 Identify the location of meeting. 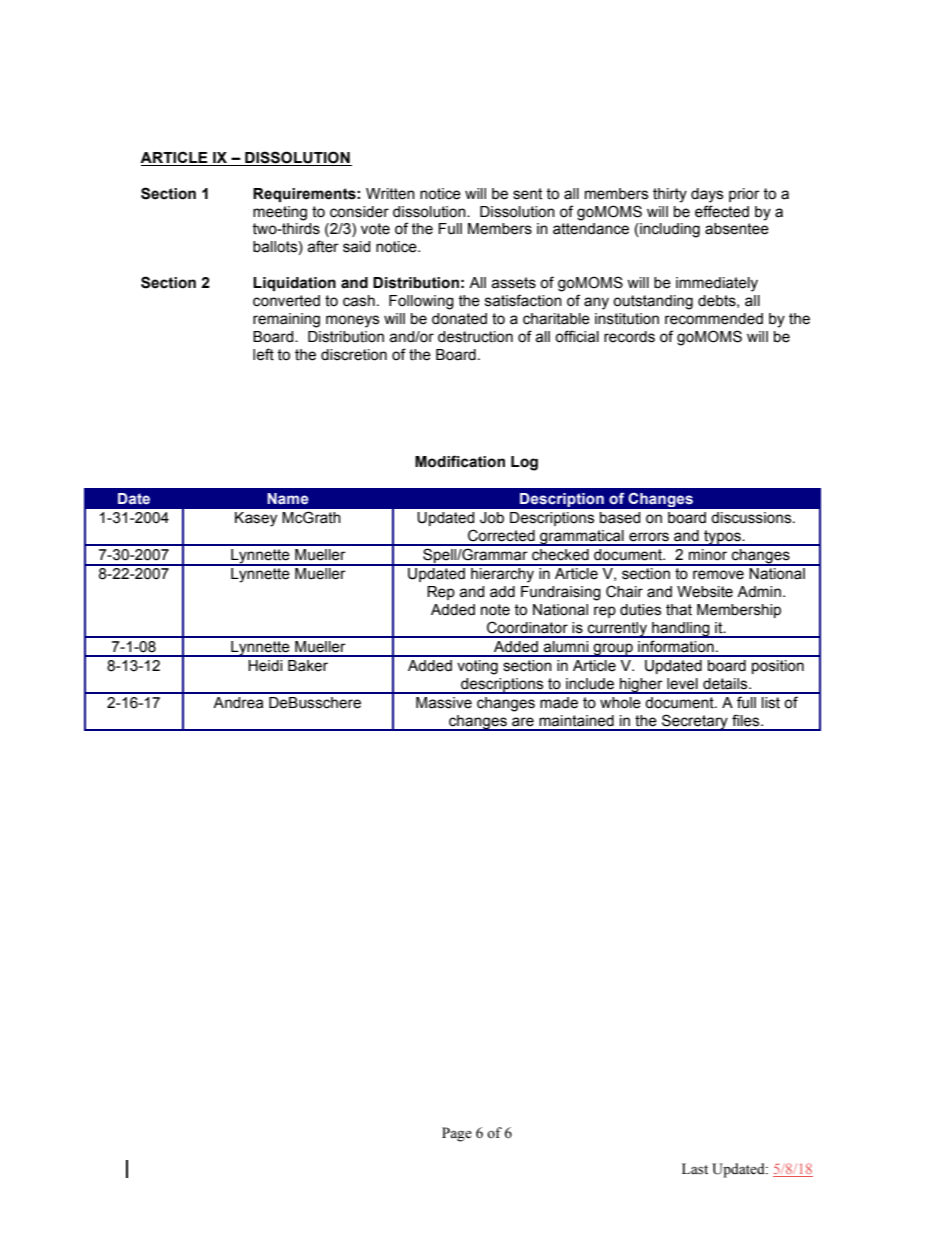
(280, 213).
